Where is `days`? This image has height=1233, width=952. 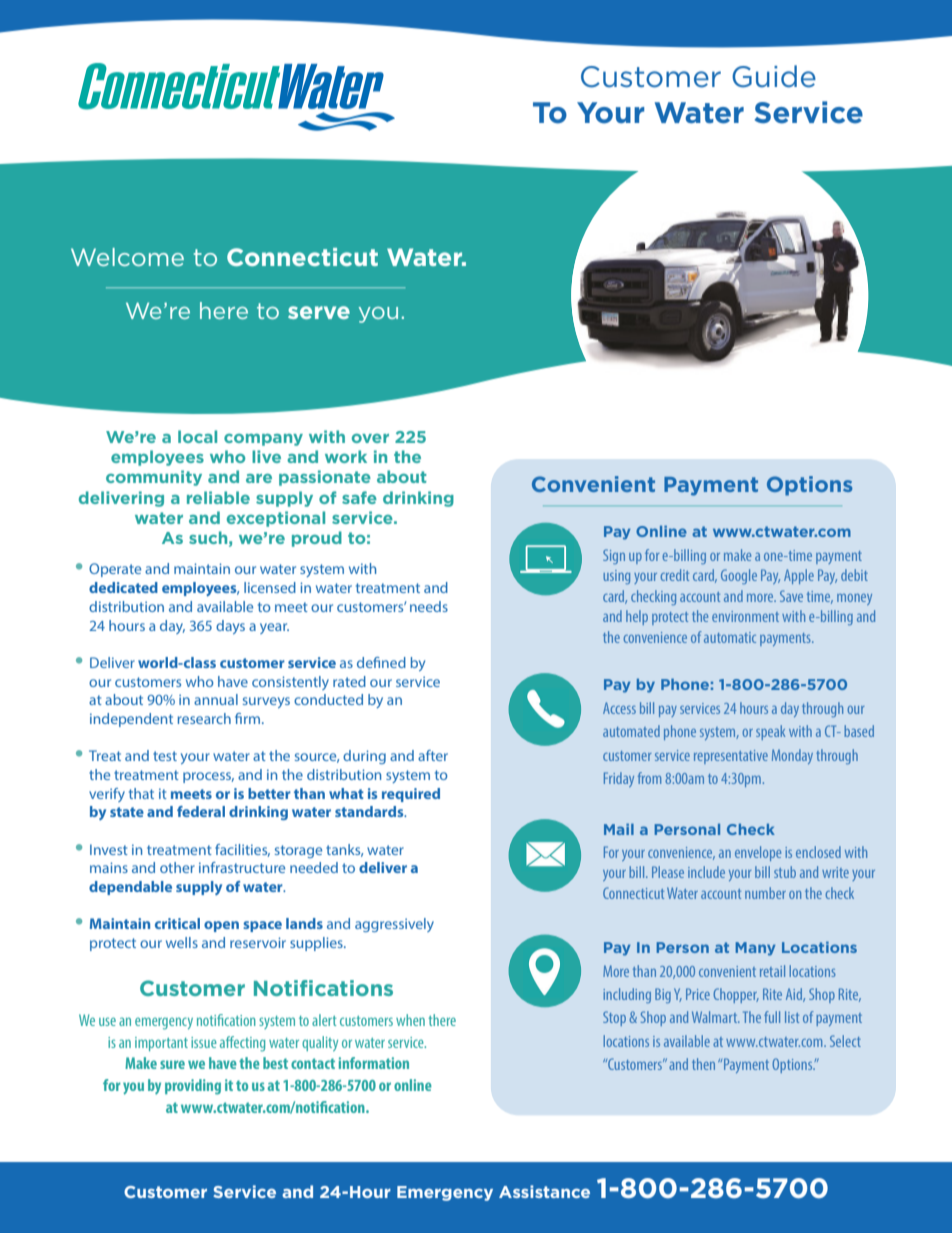
days is located at coordinates (230, 627).
